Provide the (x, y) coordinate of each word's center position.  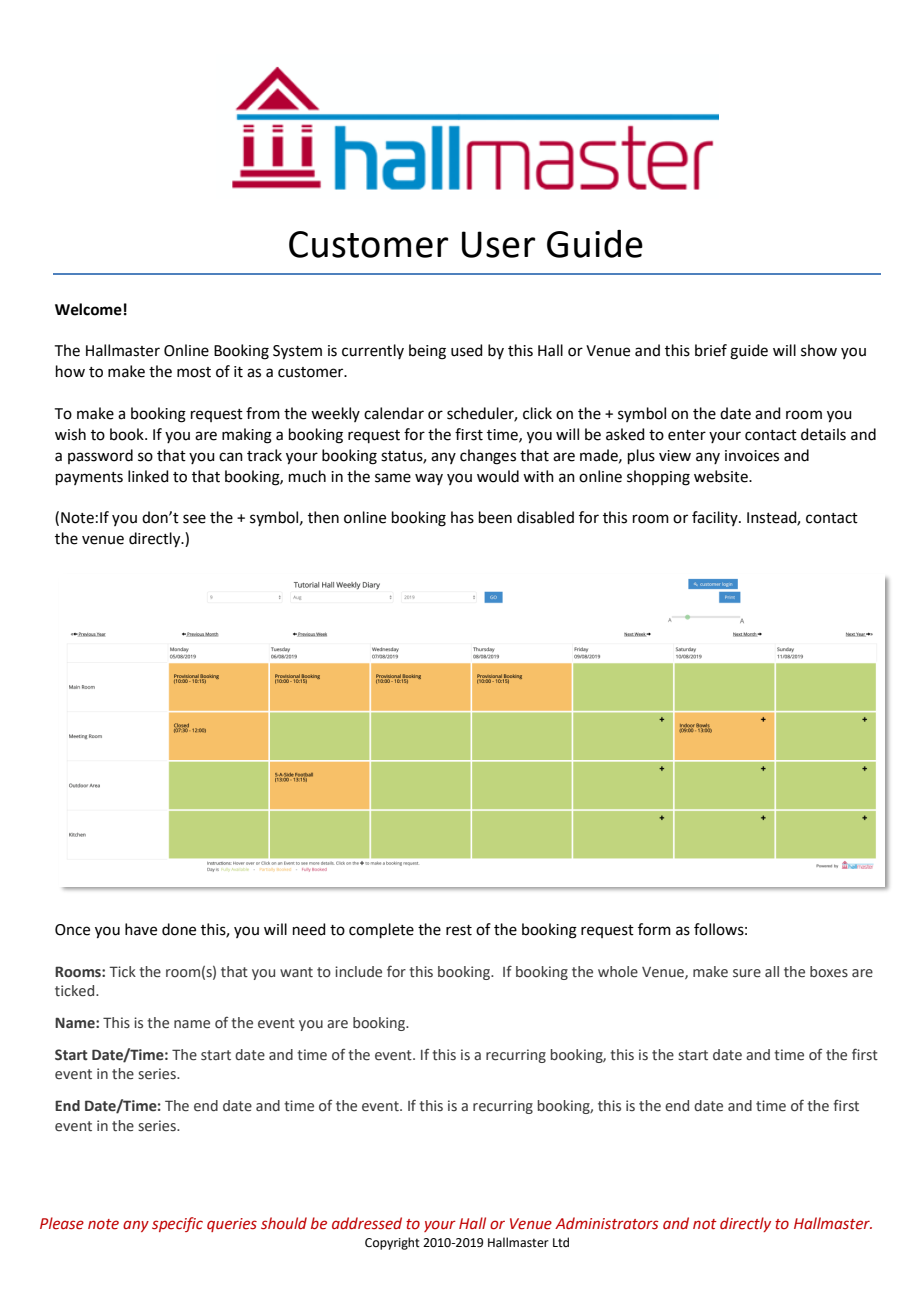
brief (711, 350)
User (498, 244)
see (194, 519)
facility (716, 518)
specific (177, 1224)
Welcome (88, 309)
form (654, 929)
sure (747, 973)
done (179, 929)
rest (459, 930)
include (358, 971)
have (141, 929)
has (462, 517)
